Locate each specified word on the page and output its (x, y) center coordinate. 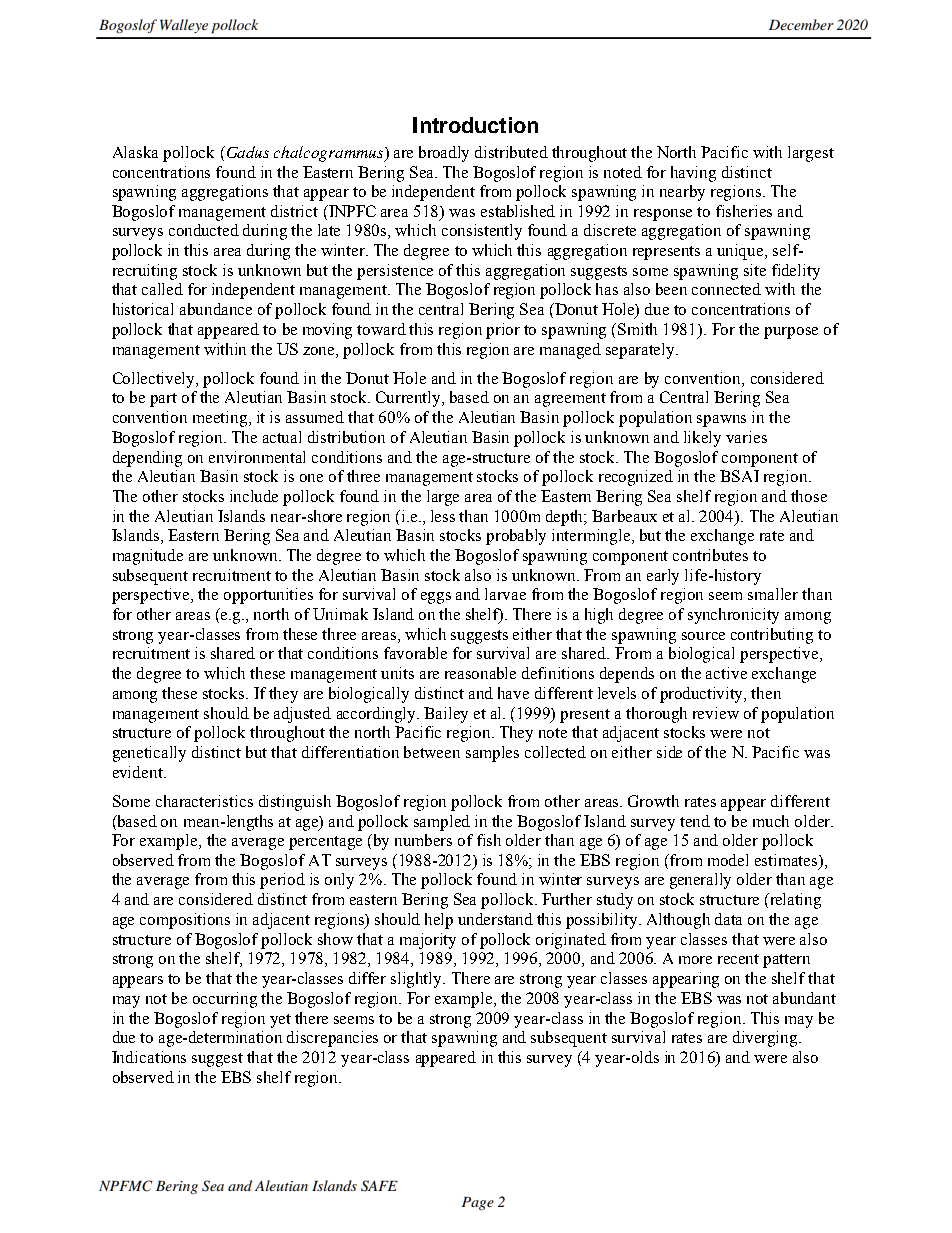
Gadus (246, 152)
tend (695, 821)
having (693, 174)
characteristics (204, 801)
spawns (721, 421)
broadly (444, 154)
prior (503, 331)
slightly (418, 980)
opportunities (268, 596)
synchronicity (733, 616)
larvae (505, 594)
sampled (442, 823)
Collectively (155, 380)
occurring (225, 1000)
